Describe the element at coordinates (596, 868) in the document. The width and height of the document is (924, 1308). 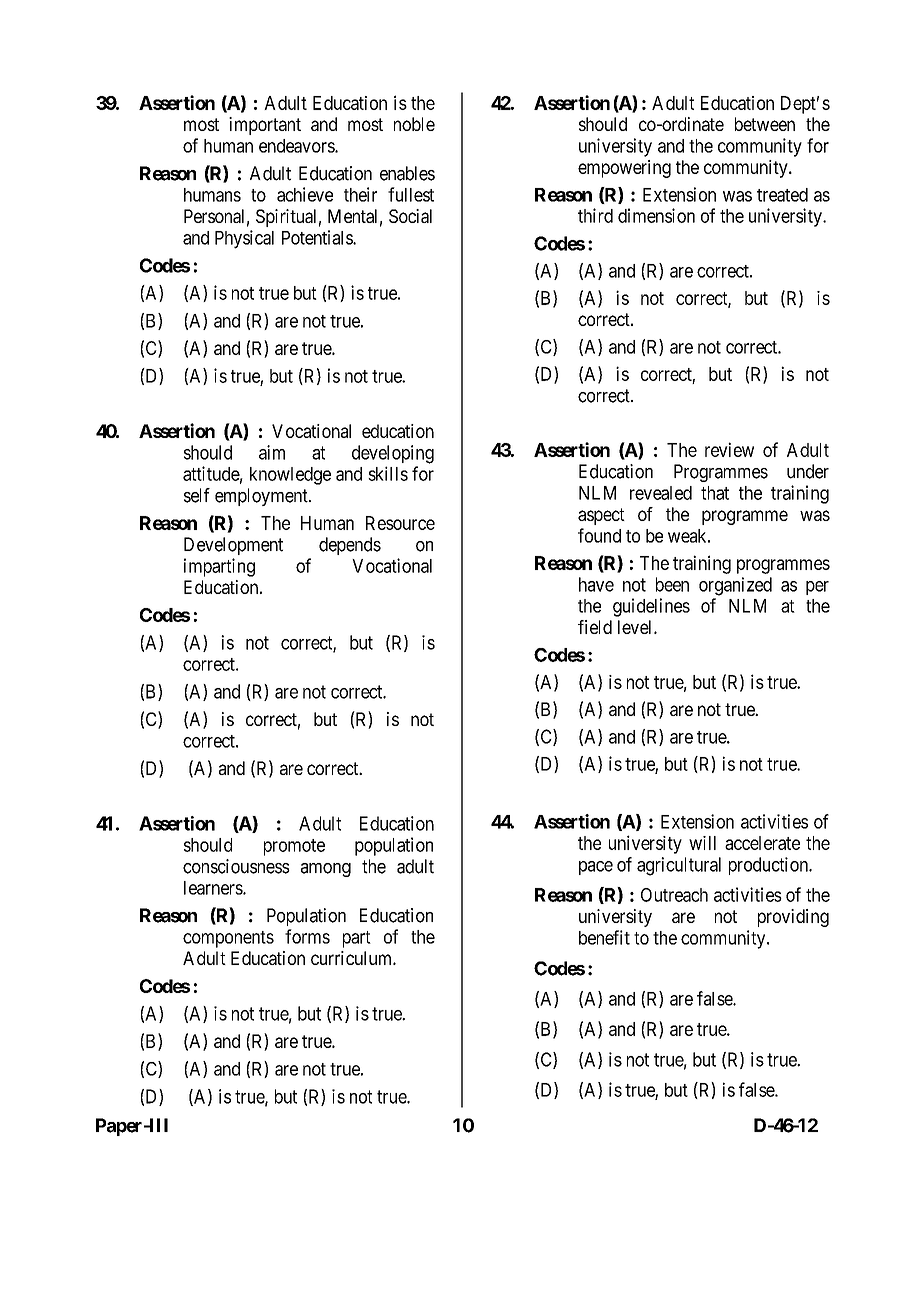
I see `pace` at that location.
